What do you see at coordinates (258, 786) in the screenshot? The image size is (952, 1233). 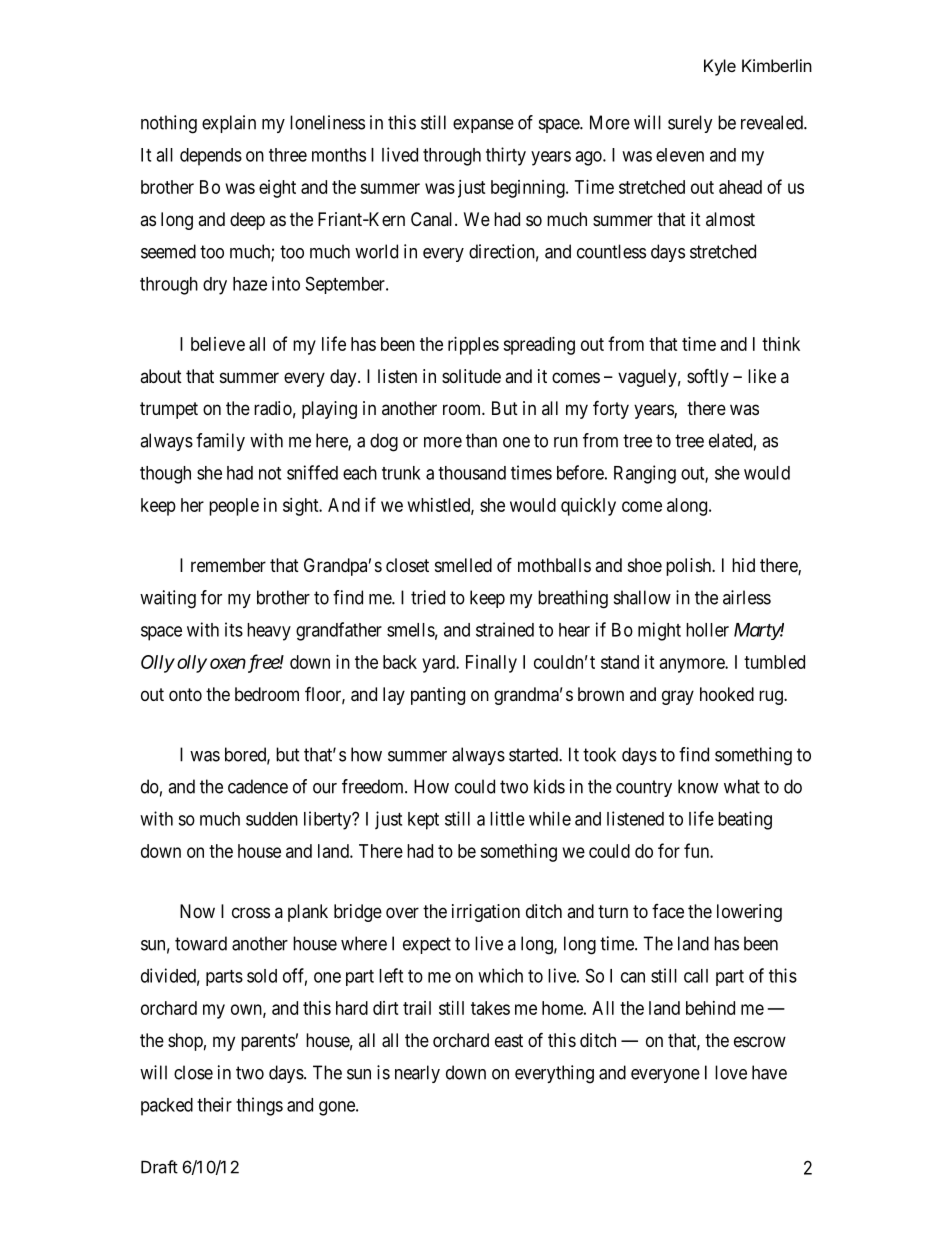 I see `cadence` at bounding box center [258, 786].
